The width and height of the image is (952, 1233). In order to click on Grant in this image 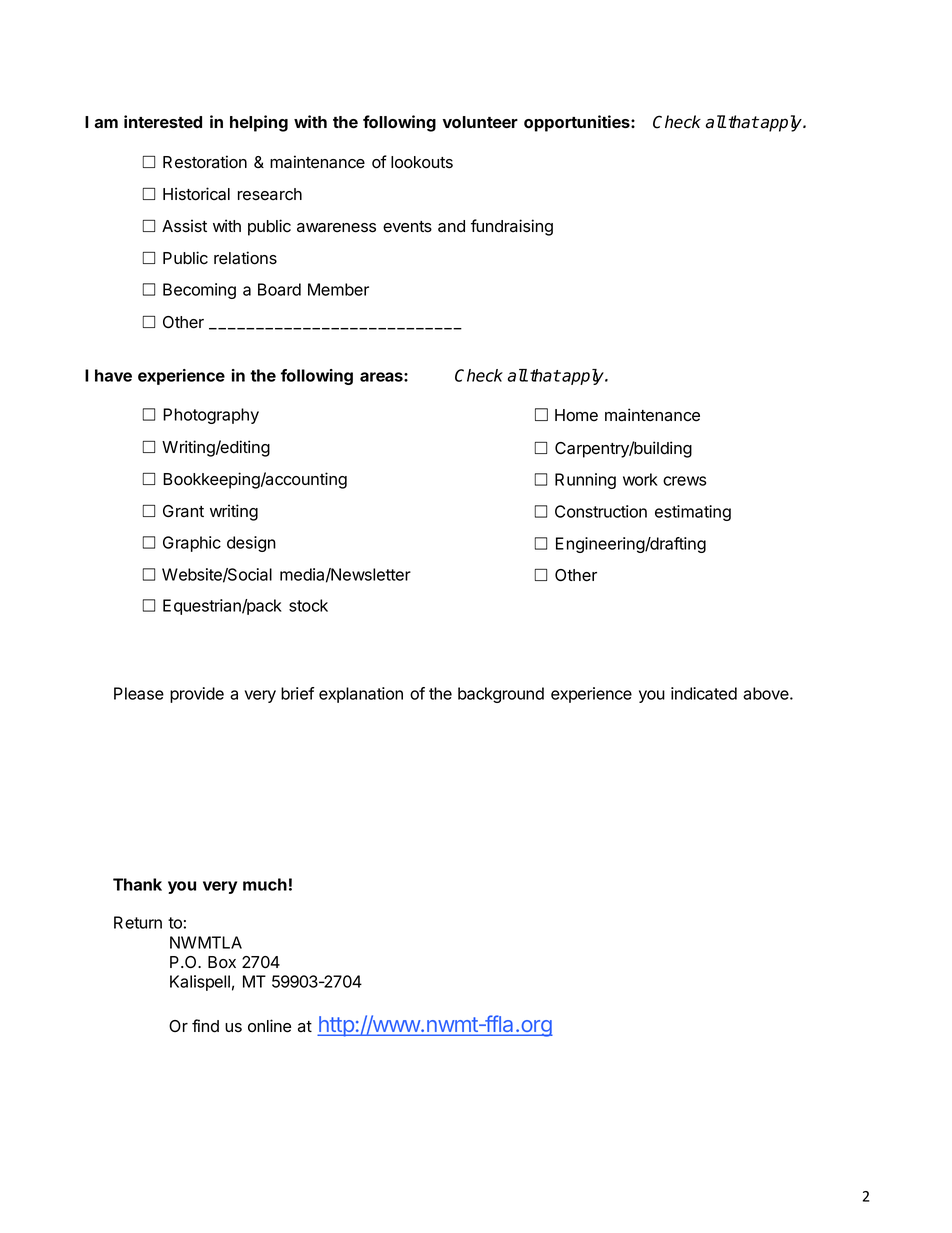, I will do `click(183, 511)`.
